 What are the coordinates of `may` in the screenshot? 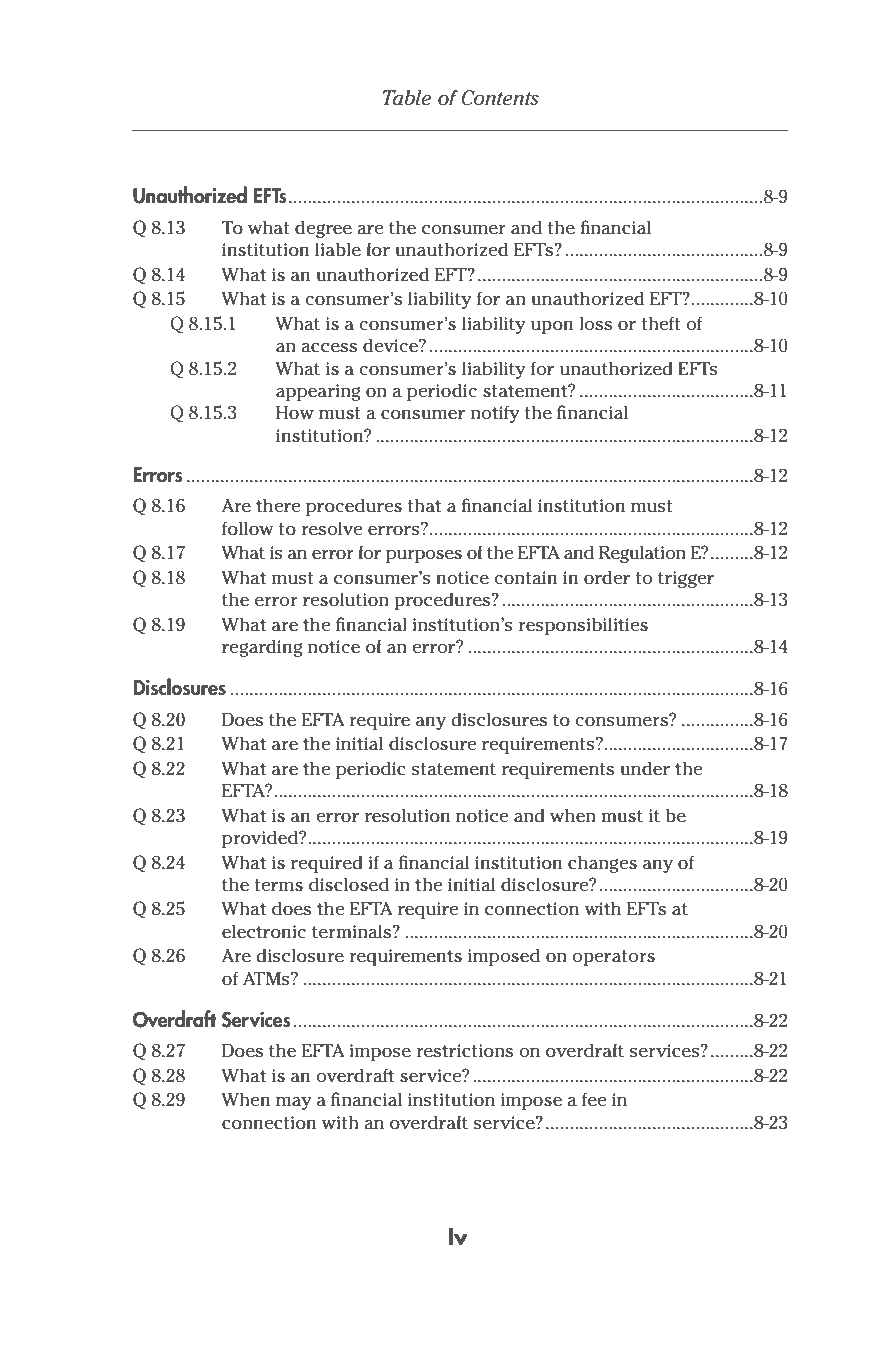 It's located at (294, 1103).
